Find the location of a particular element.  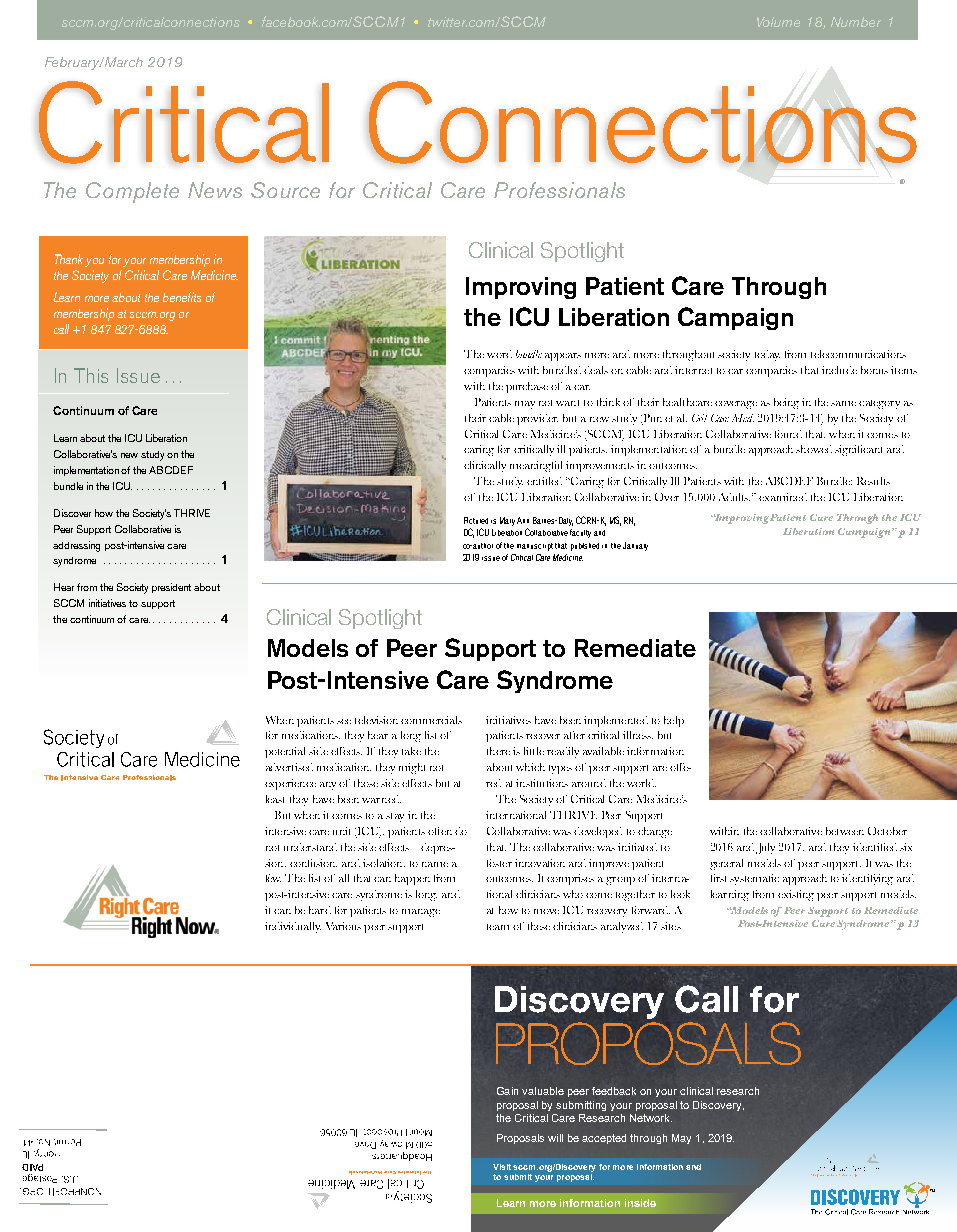

News is located at coordinates (215, 190).
